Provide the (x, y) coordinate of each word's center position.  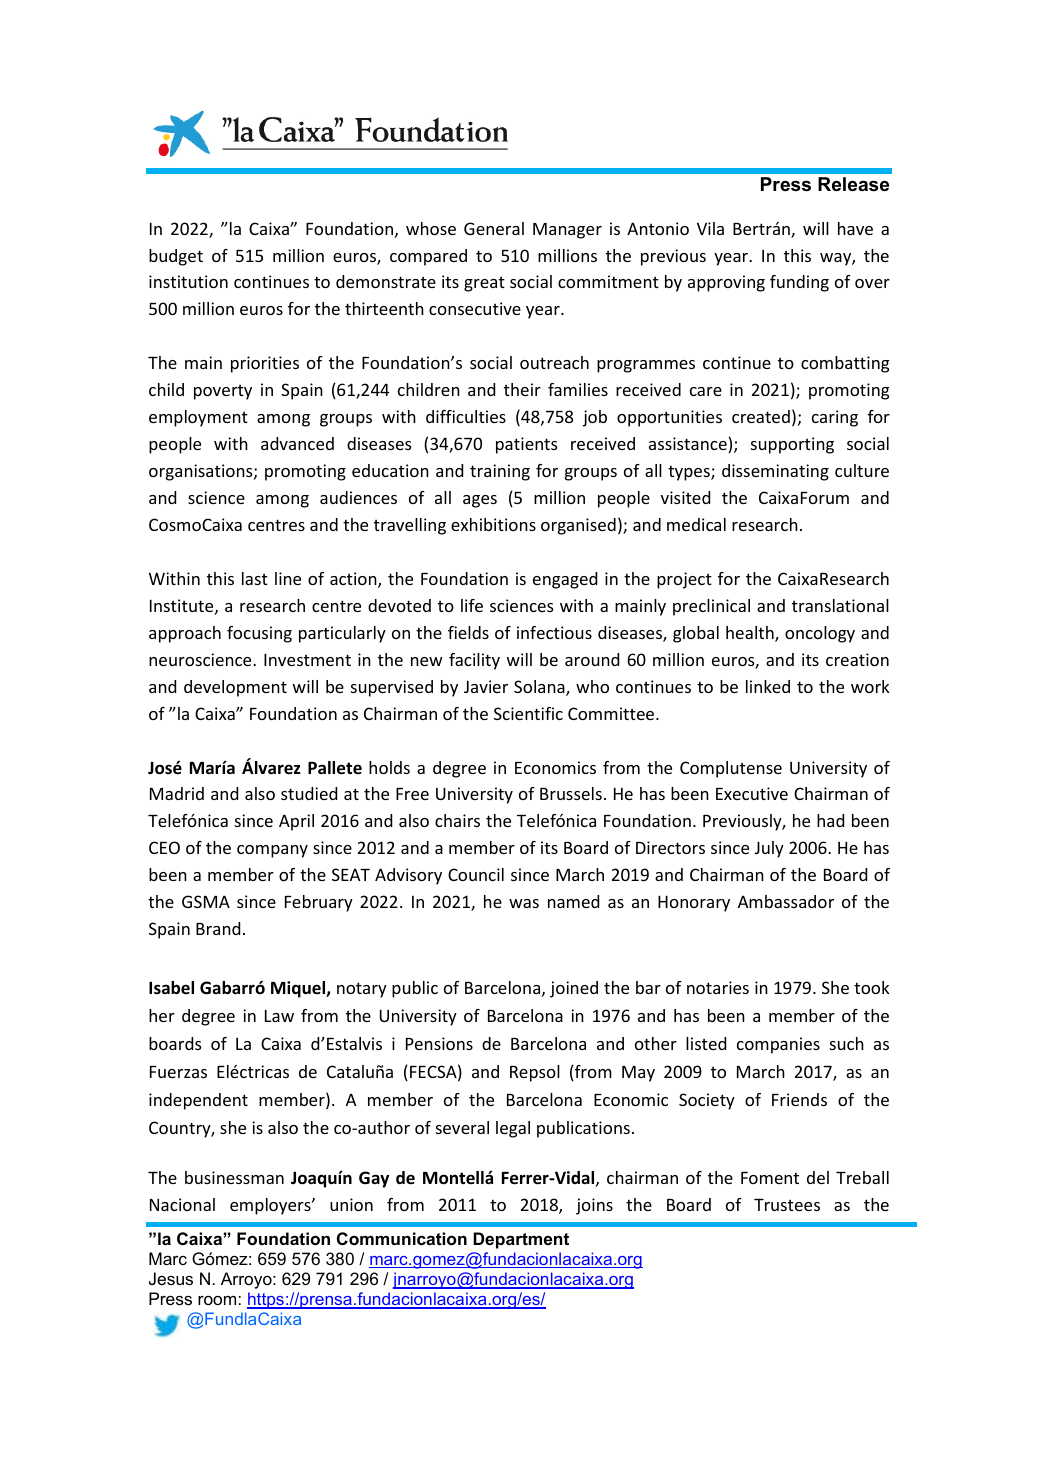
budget (176, 257)
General (494, 228)
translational (840, 605)
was (524, 903)
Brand (218, 928)
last (255, 578)
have (855, 228)
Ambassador (786, 901)
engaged (565, 580)
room (217, 1300)
